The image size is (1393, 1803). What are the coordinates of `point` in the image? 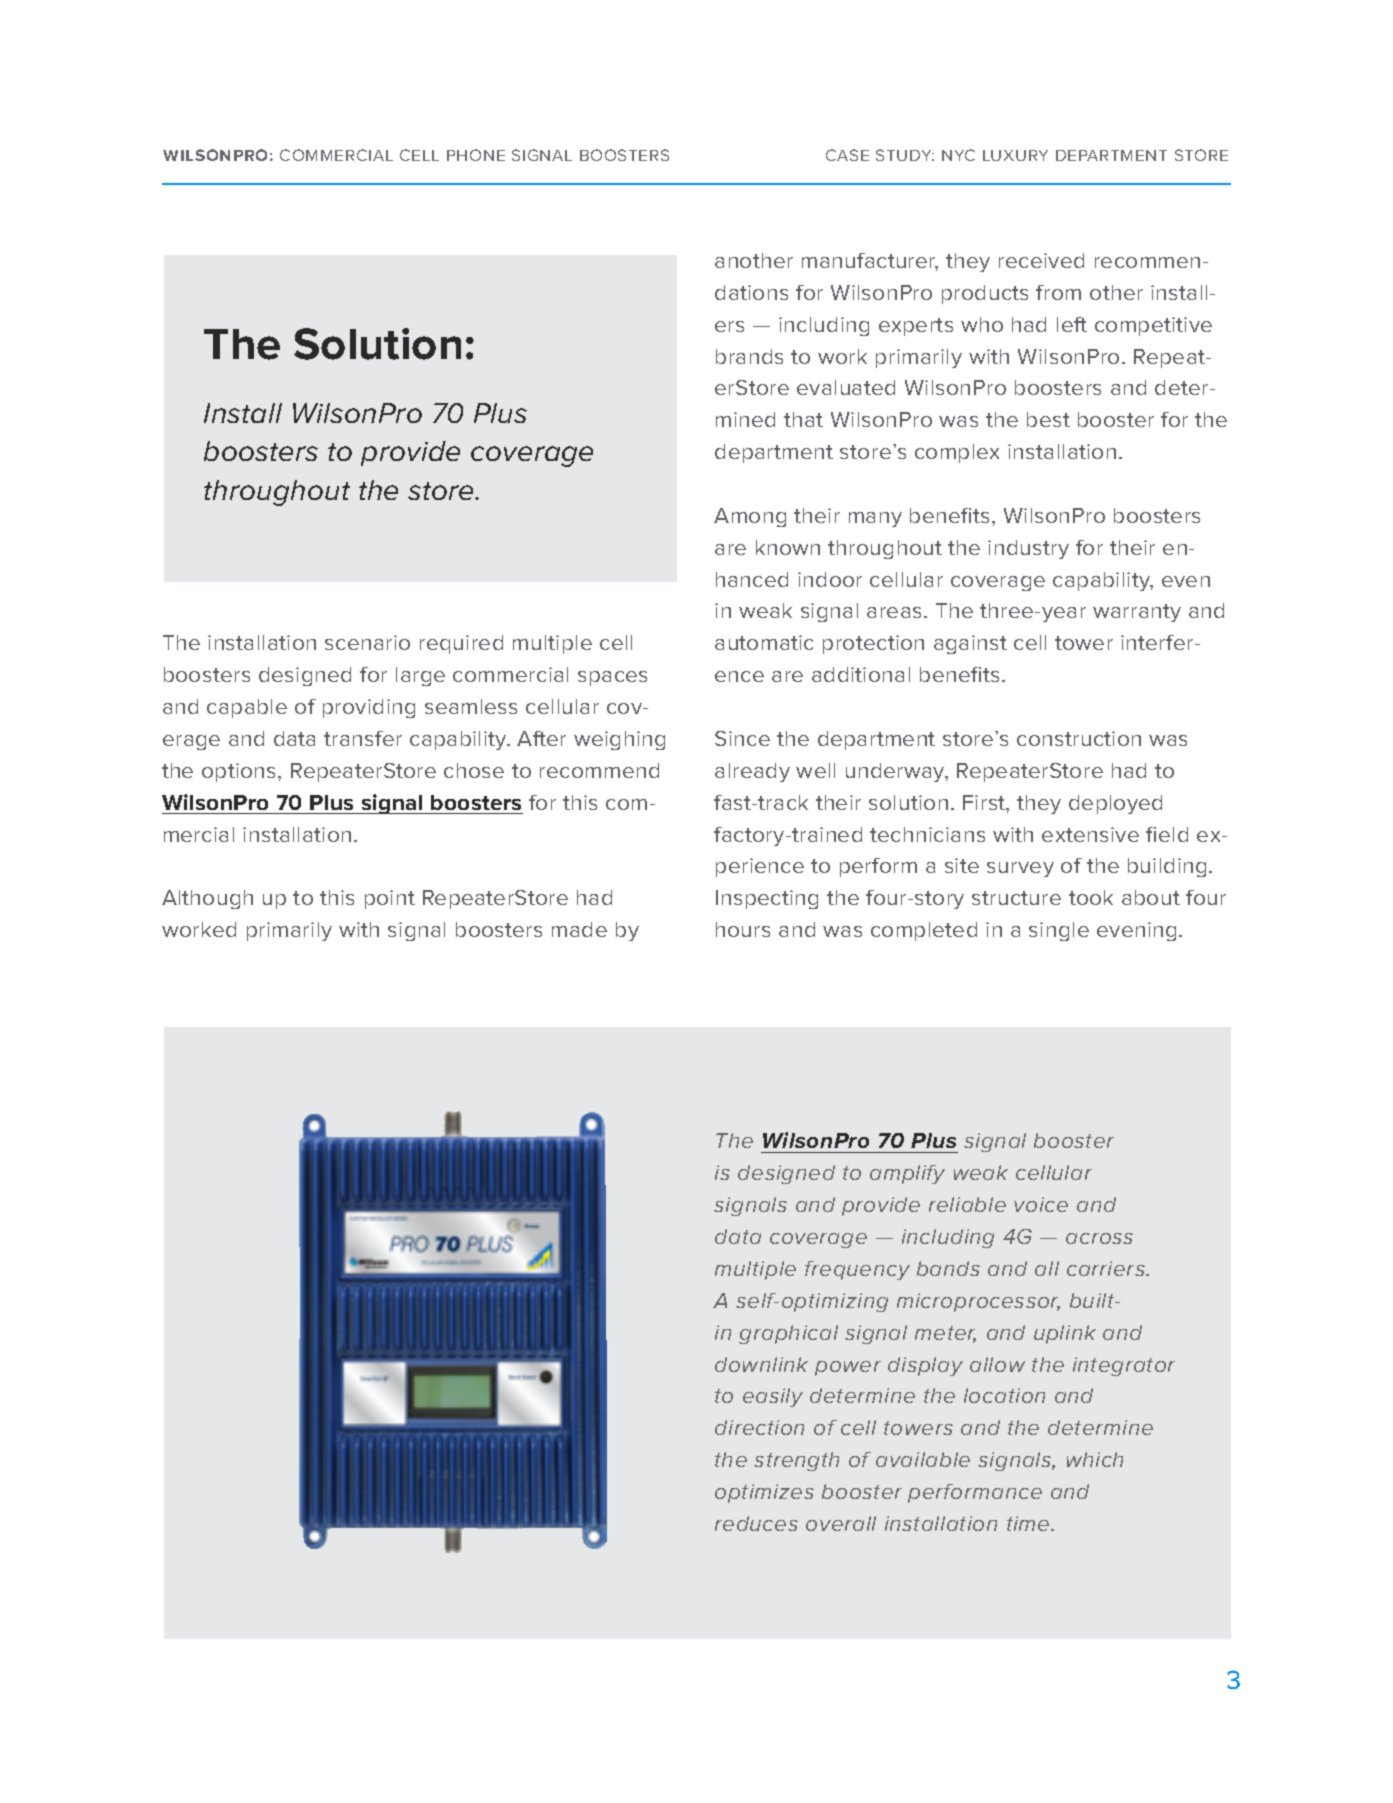 It's located at (390, 899).
